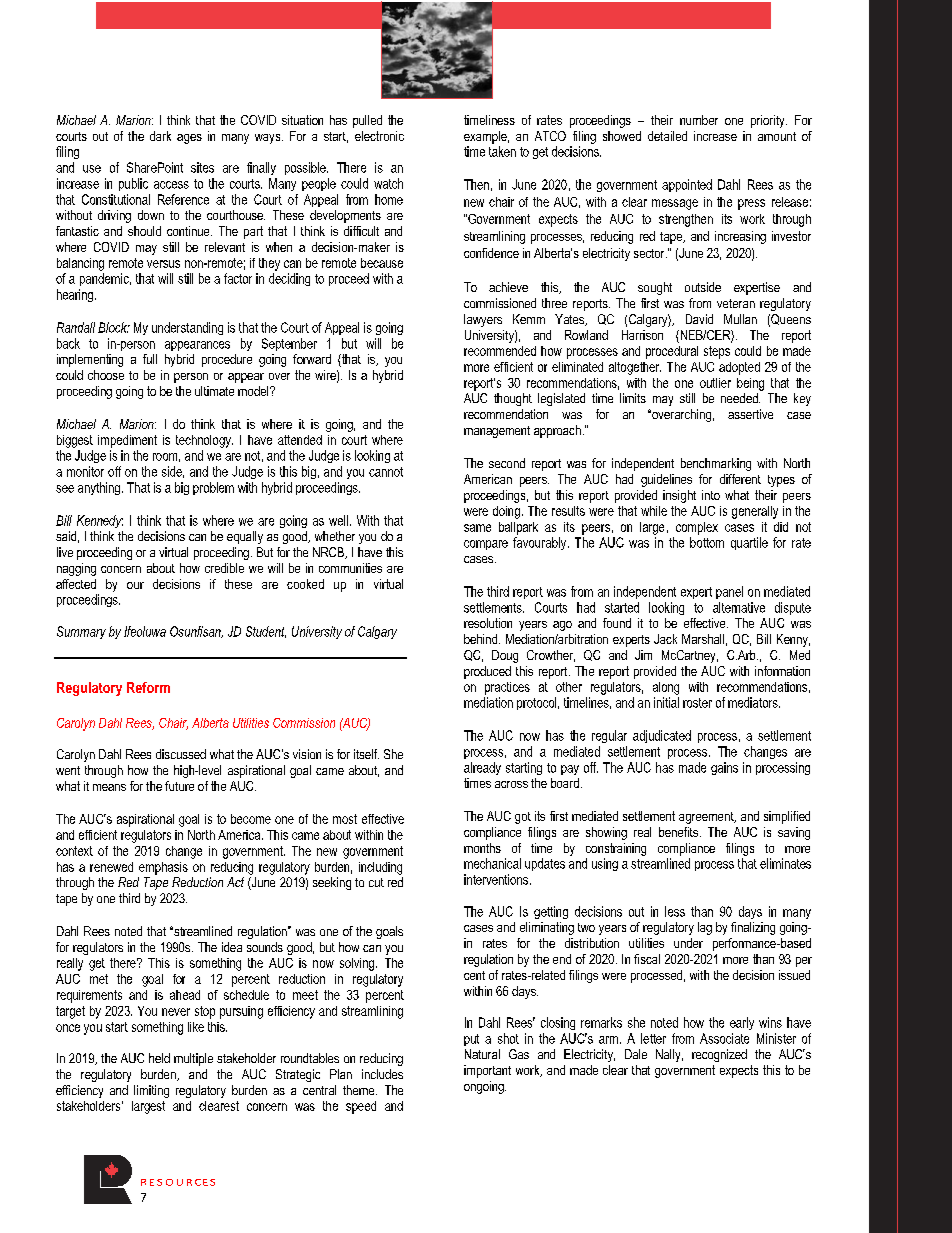 Image resolution: width=952 pixels, height=1233 pixels. I want to click on early, so click(742, 1023).
